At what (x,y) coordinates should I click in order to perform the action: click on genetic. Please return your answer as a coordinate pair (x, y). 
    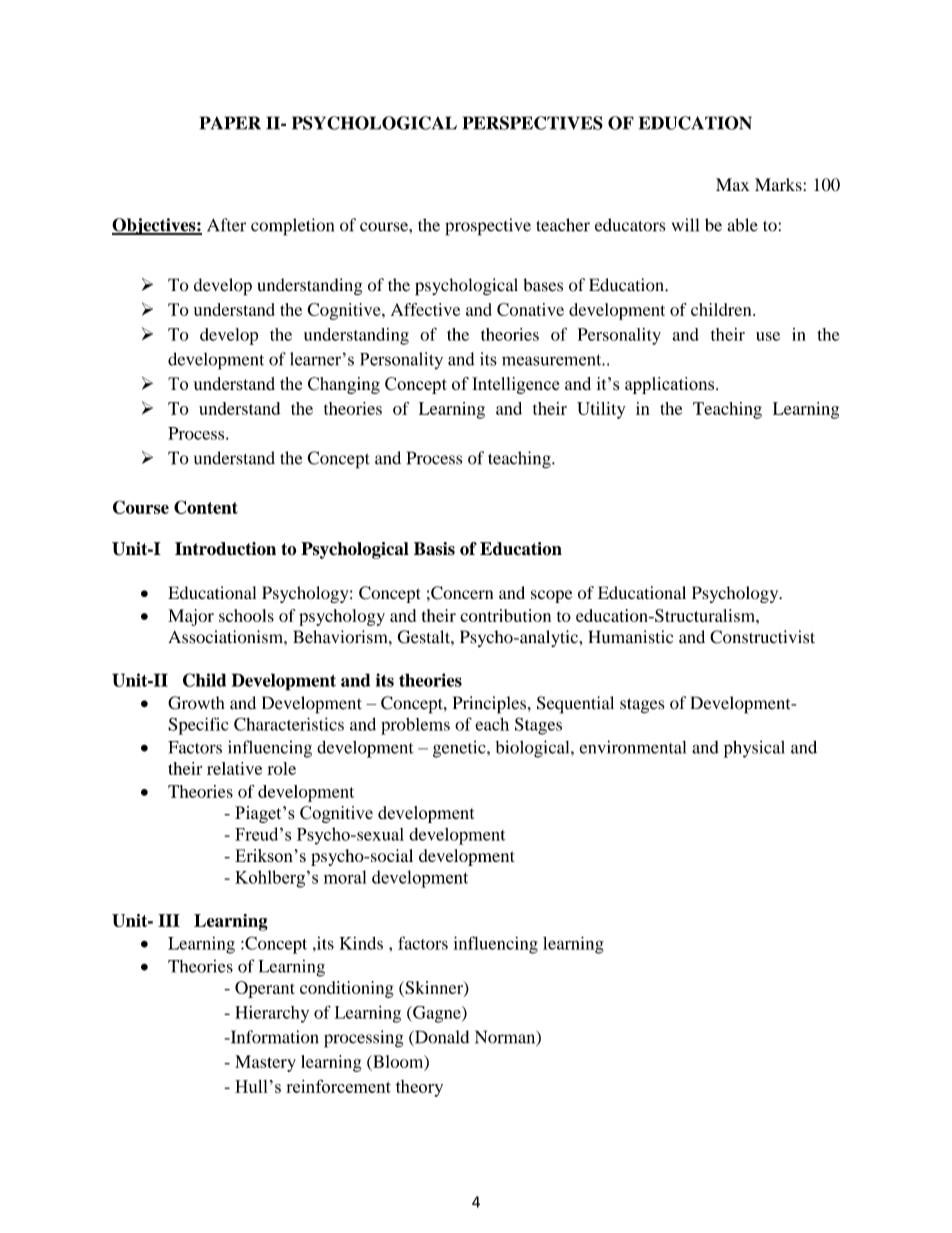
    Looking at the image, I should click on (460, 749).
